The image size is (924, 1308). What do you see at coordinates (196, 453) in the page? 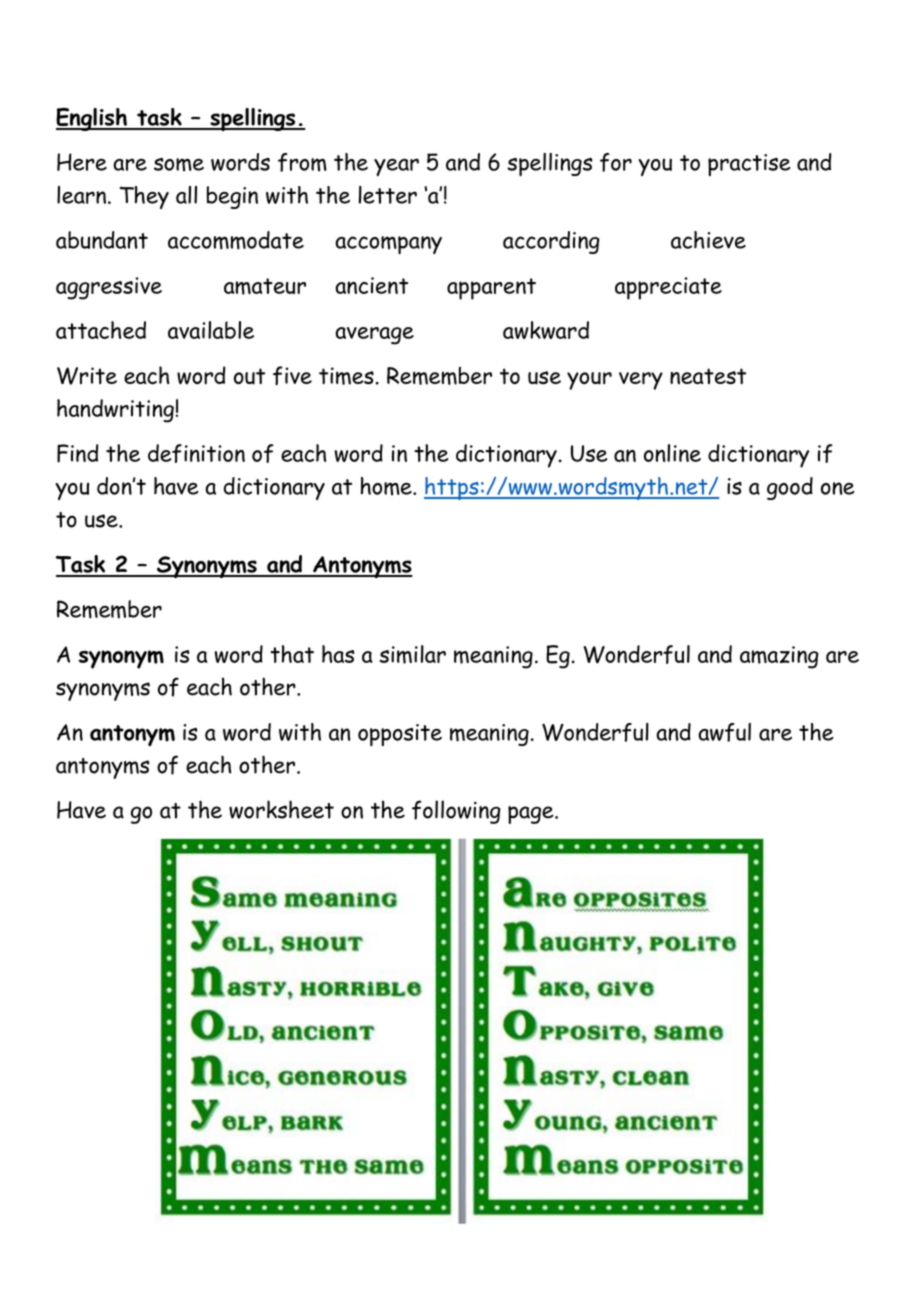
I see `definition` at bounding box center [196, 453].
